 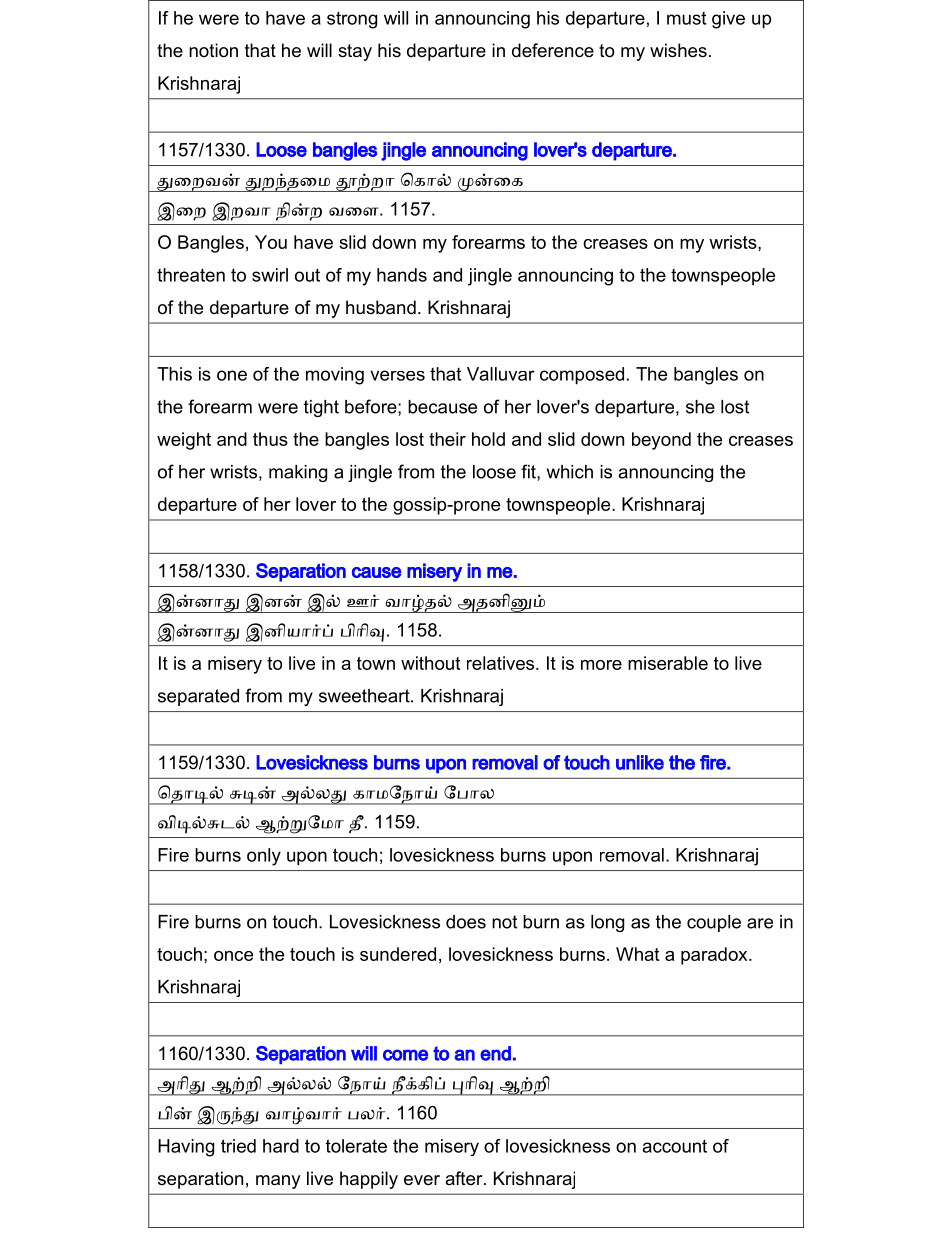 What do you see at coordinates (238, 1146) in the page?
I see `tried` at bounding box center [238, 1146].
